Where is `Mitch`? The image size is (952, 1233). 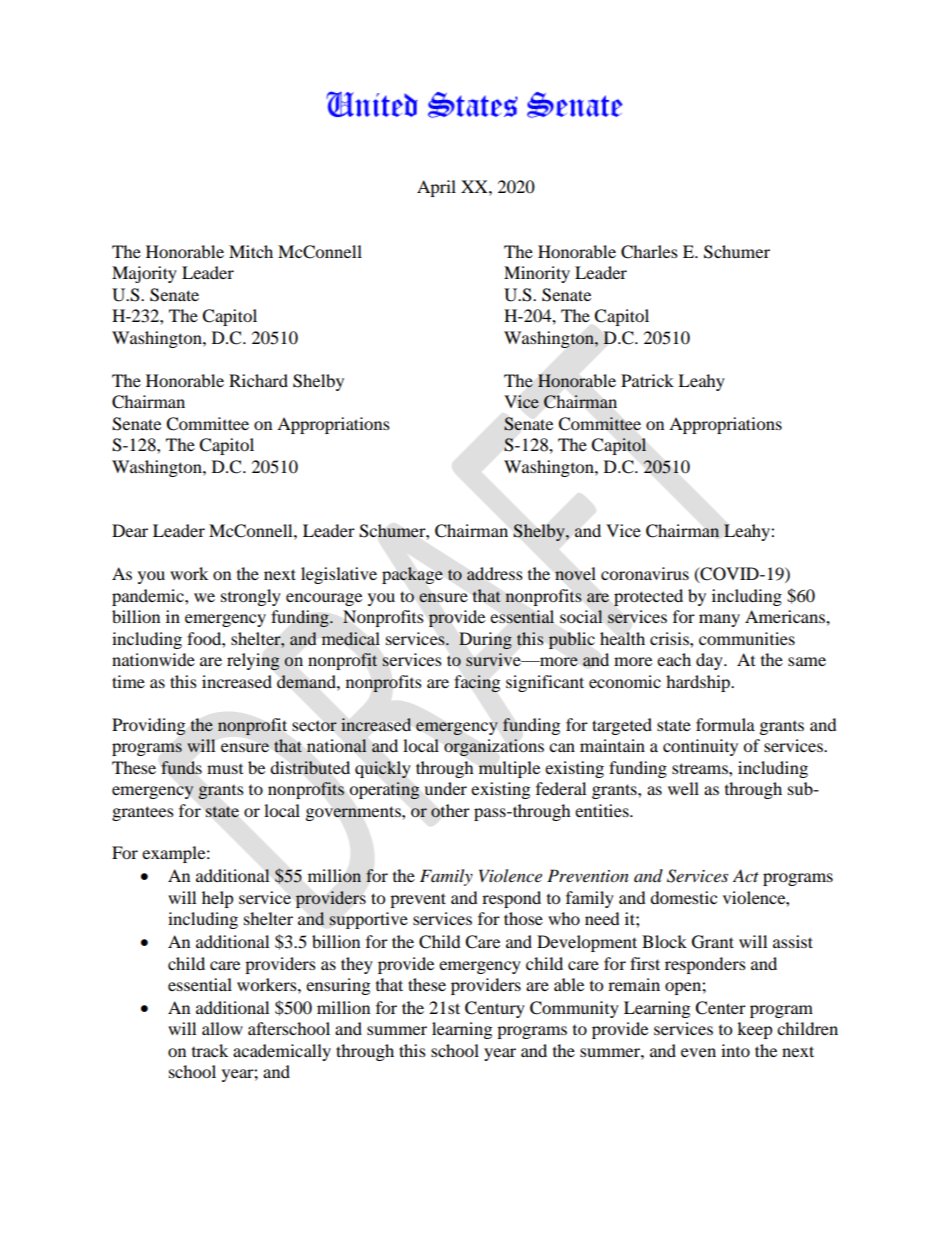 Mitch is located at coordinates (251, 251).
